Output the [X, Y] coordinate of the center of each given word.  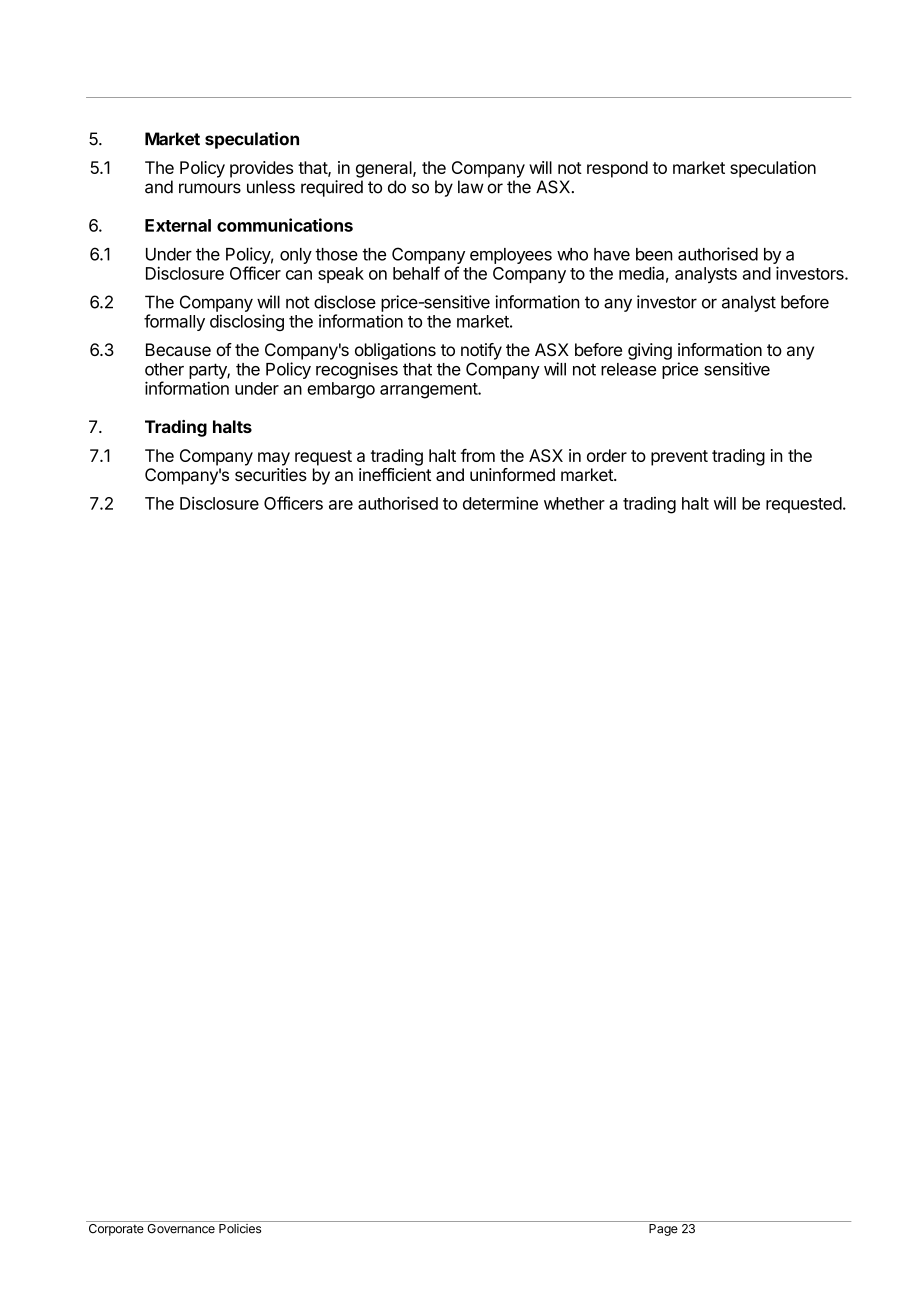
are [341, 505]
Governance [181, 1227]
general [385, 169]
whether [574, 503]
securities [271, 474]
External [178, 225]
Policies [240, 1229]
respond [617, 169]
